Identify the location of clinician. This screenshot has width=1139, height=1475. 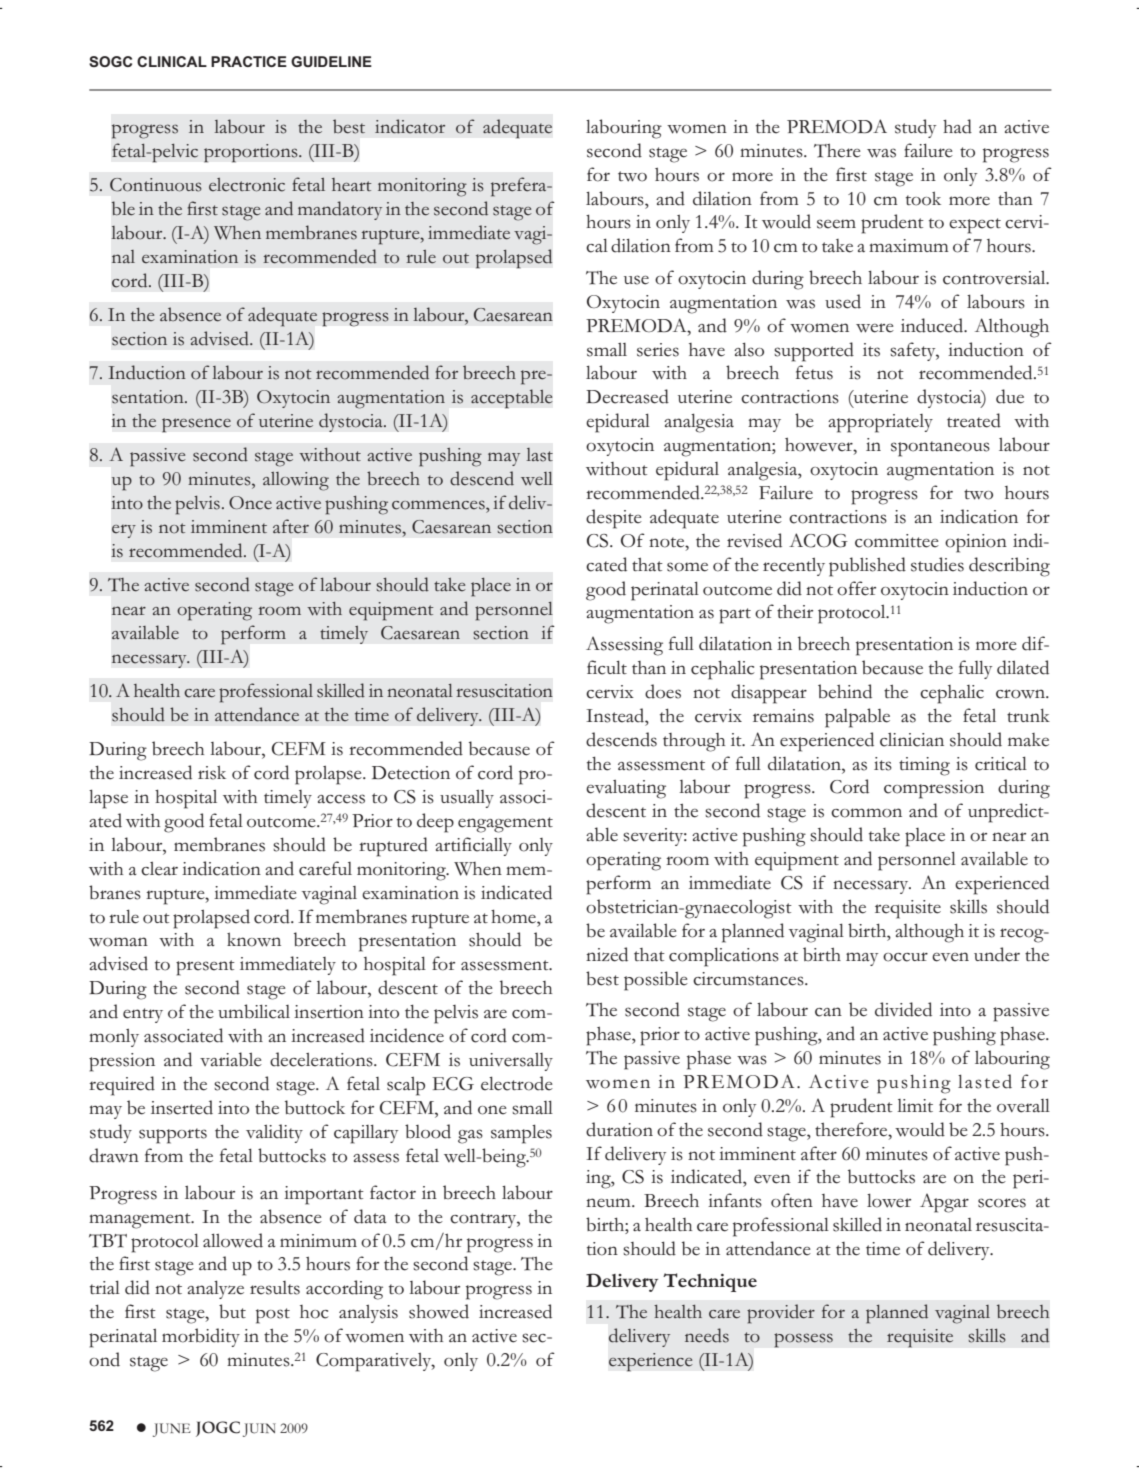
(912, 740).
